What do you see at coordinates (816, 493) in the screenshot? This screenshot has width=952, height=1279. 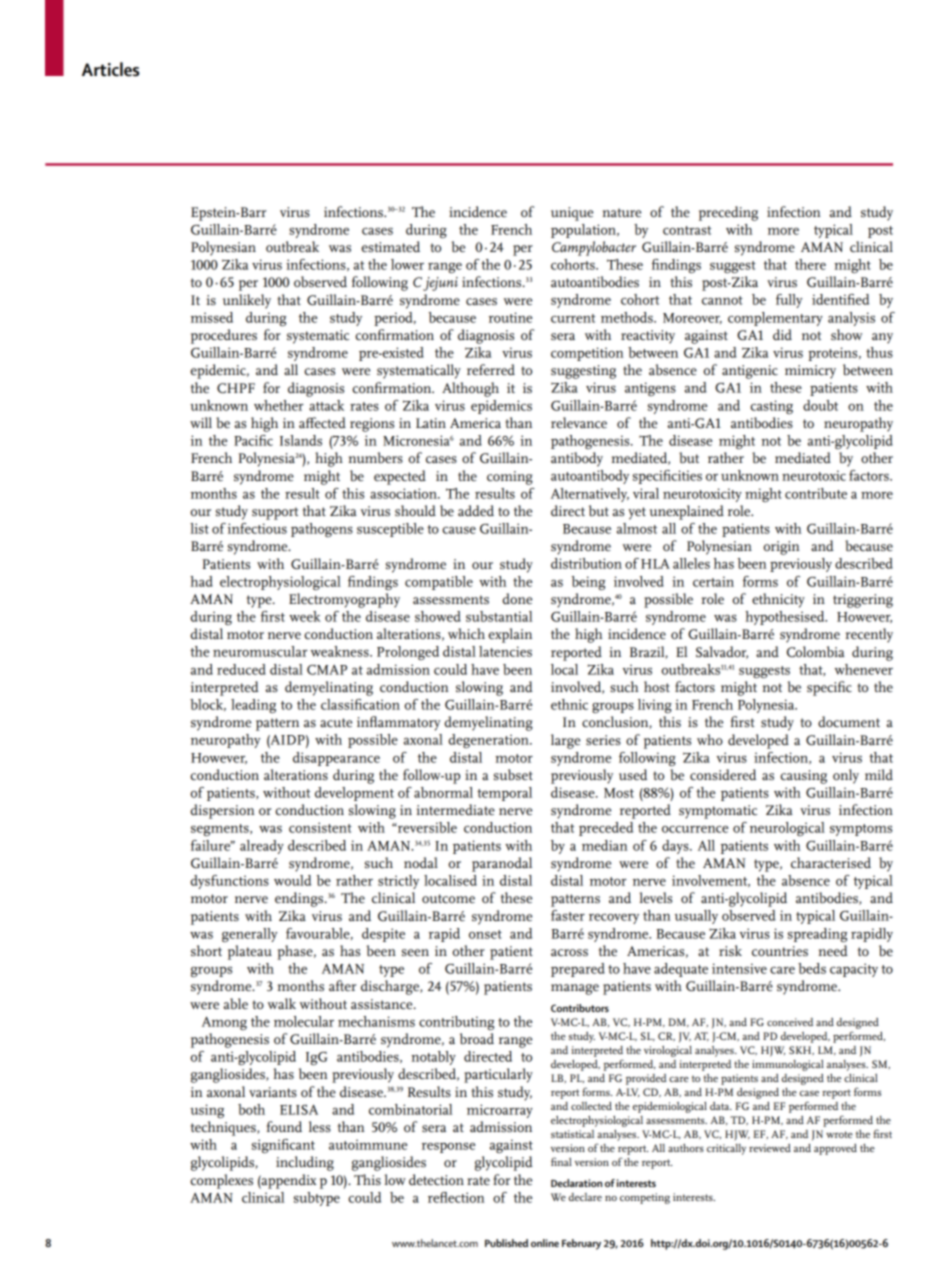 I see `contribute` at bounding box center [816, 493].
